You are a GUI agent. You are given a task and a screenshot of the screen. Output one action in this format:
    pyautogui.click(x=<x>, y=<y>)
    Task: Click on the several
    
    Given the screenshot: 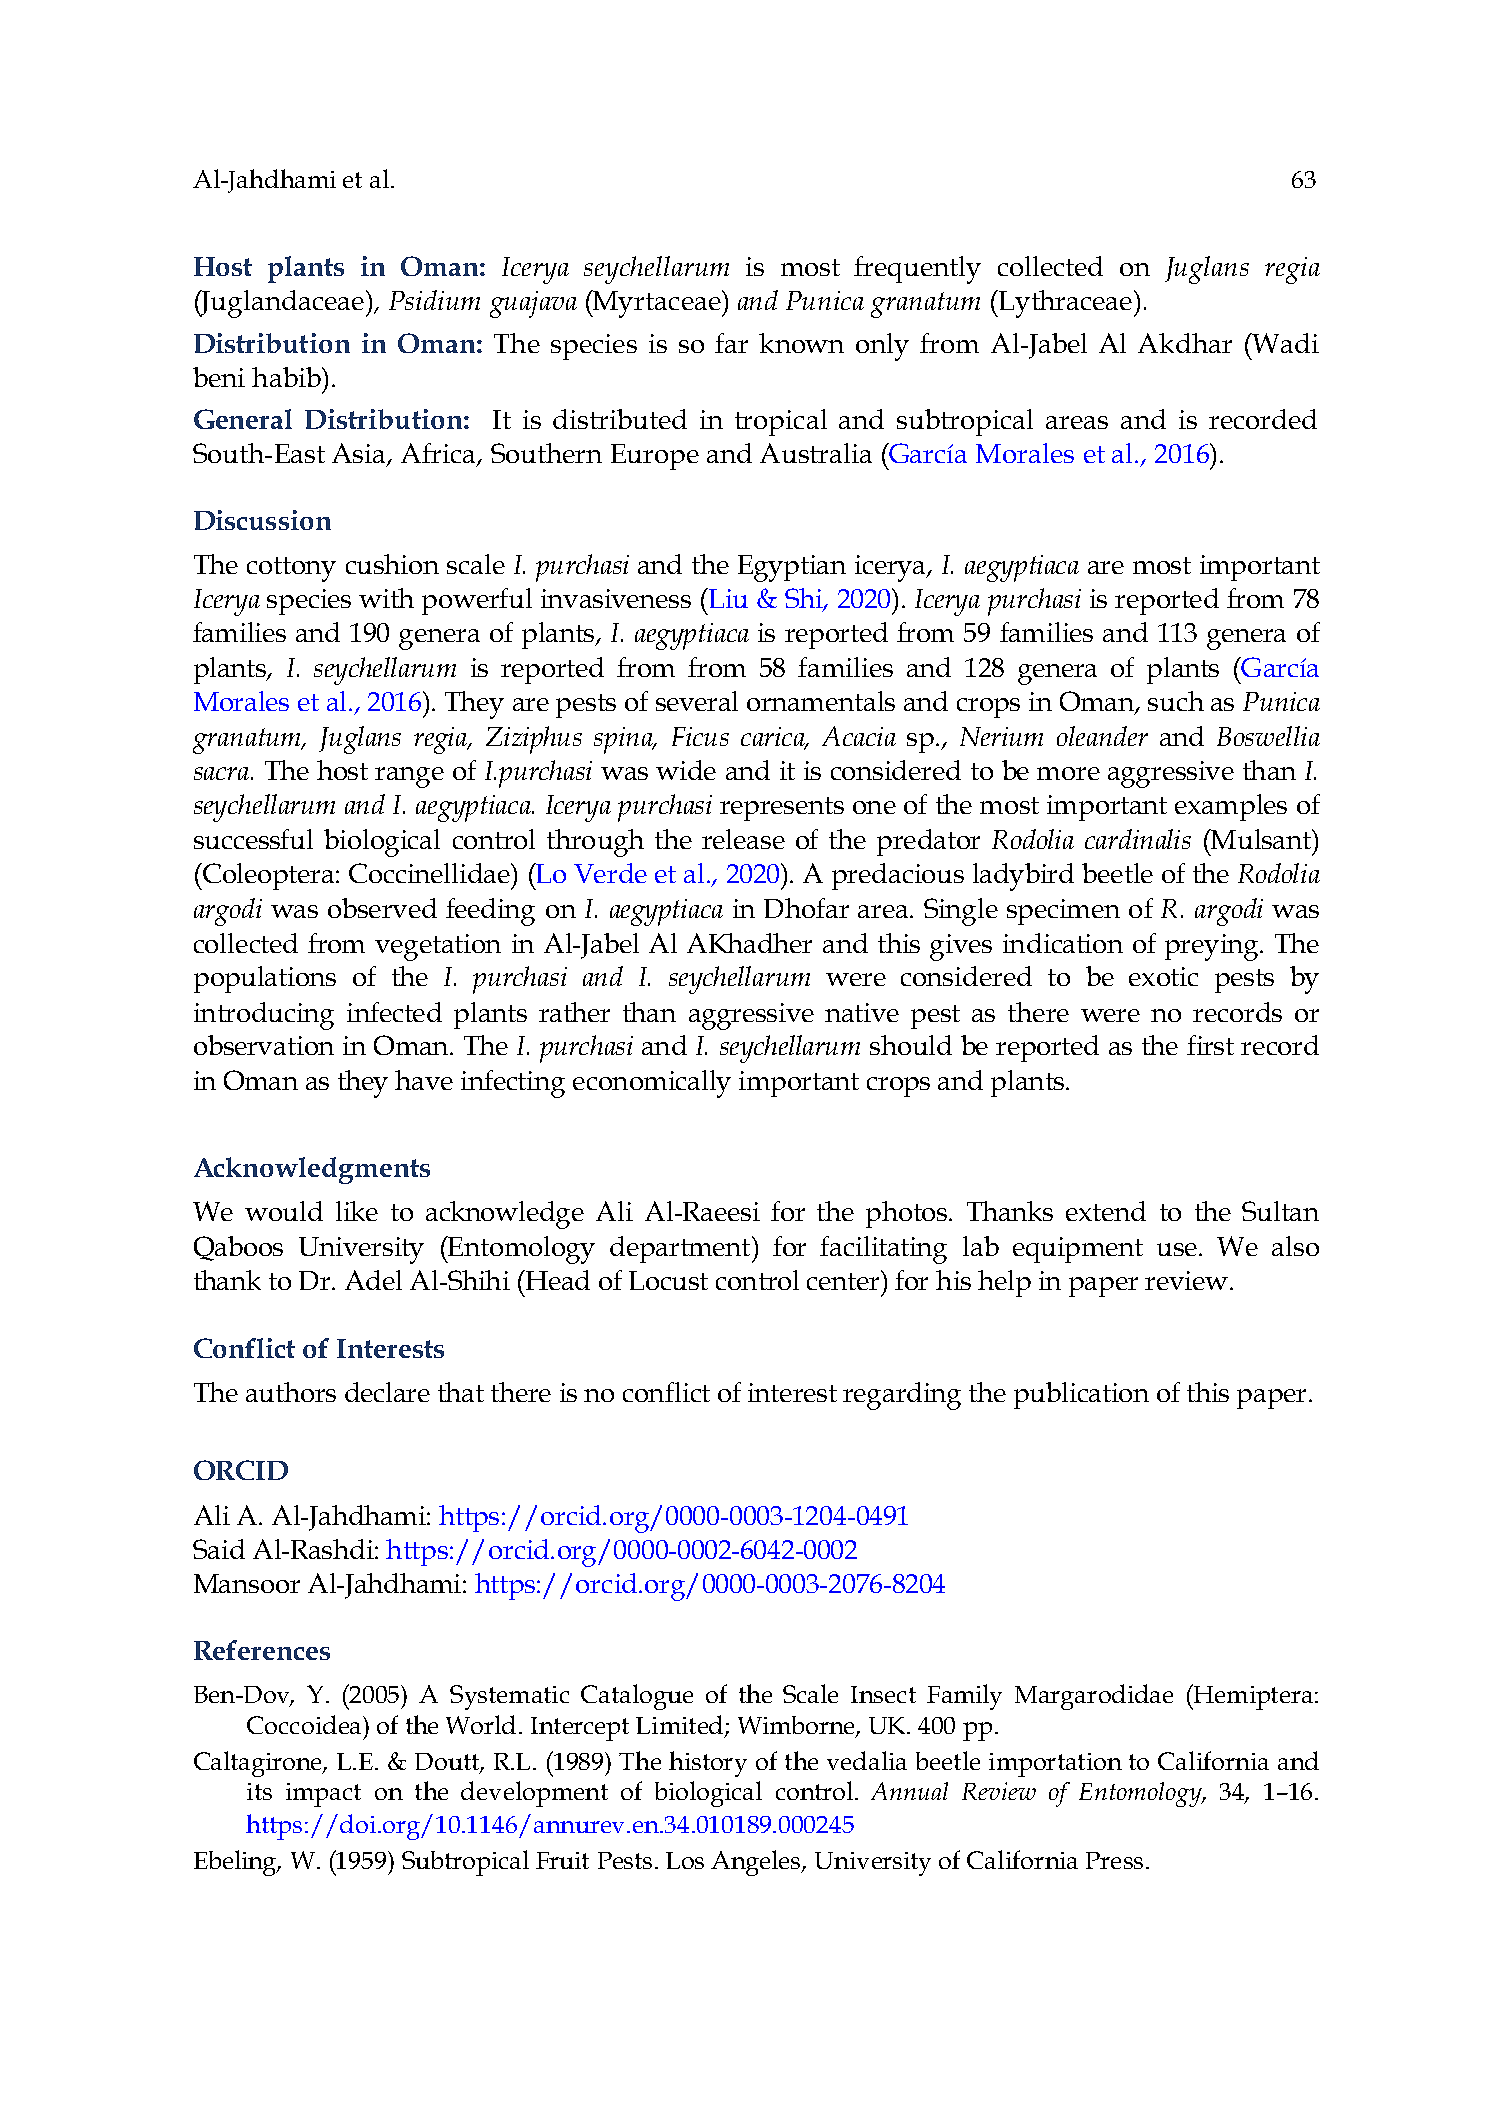 What is the action you would take?
    pyautogui.click(x=697, y=701)
